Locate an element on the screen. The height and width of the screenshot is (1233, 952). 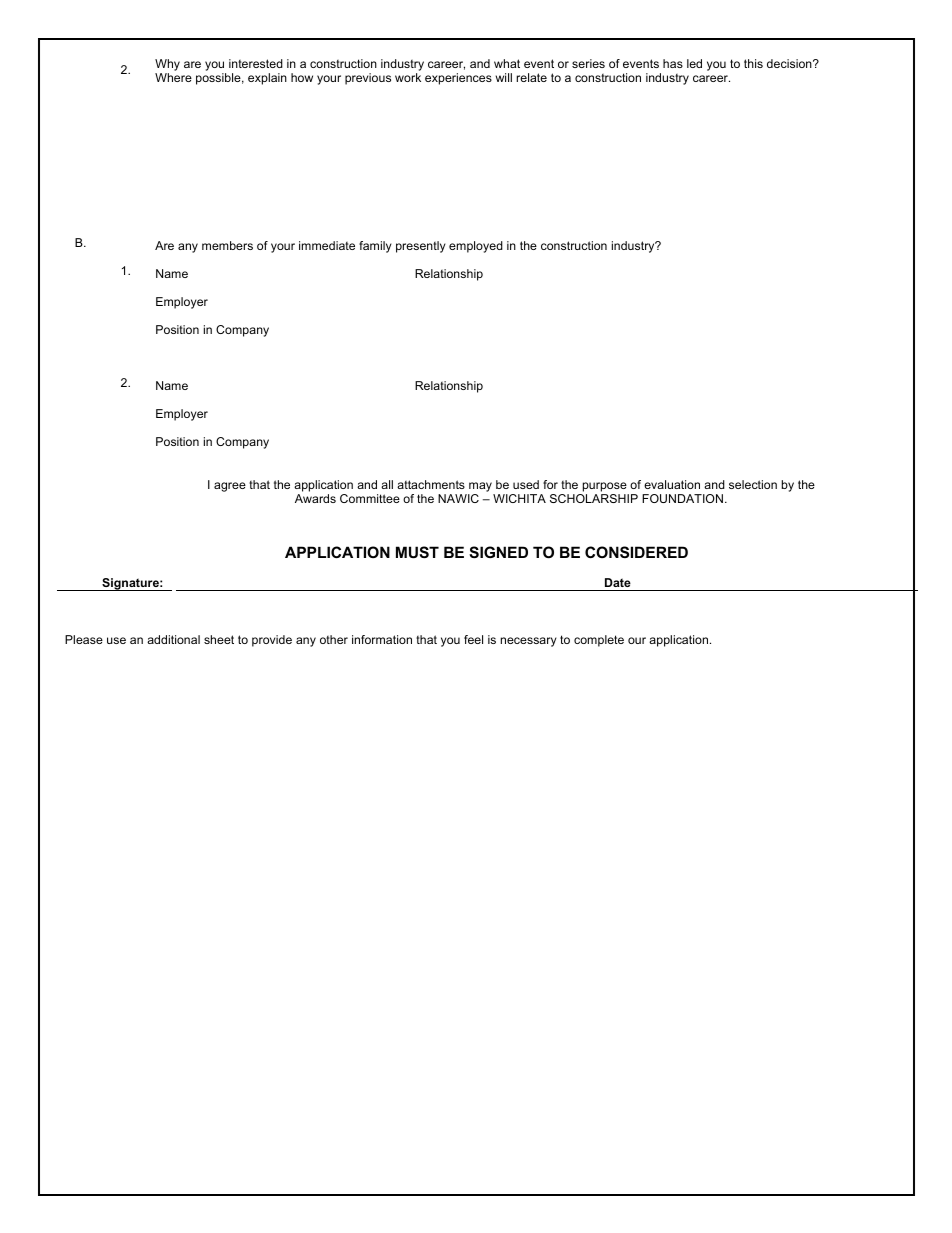
presently is located at coordinates (421, 247).
